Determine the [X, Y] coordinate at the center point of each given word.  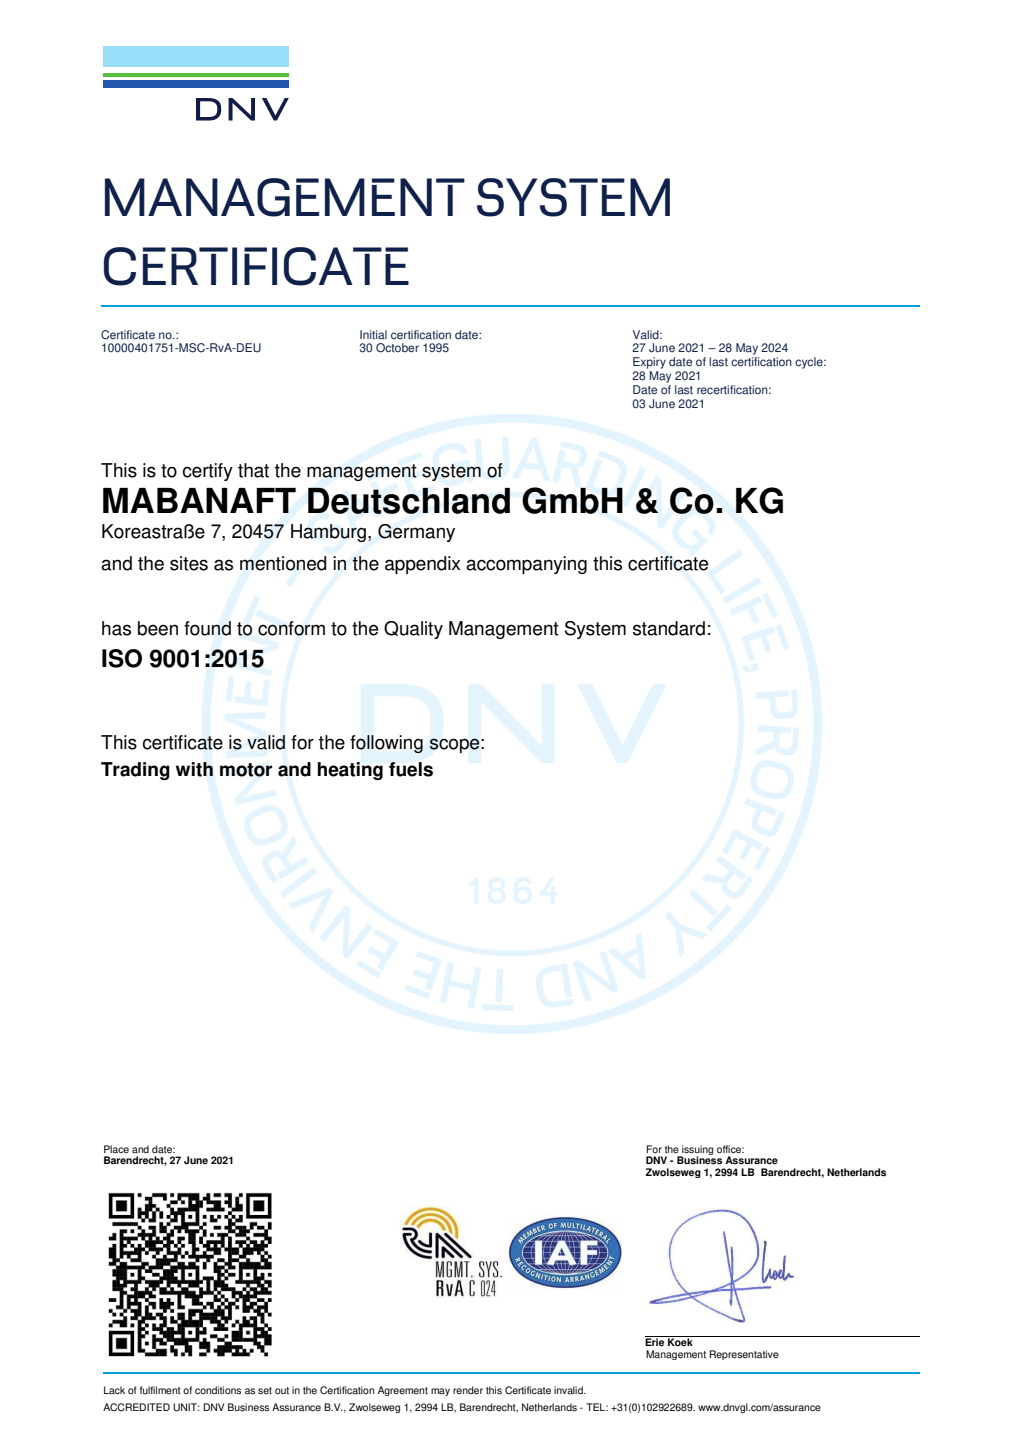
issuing [696, 1151]
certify [208, 472]
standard [669, 628]
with [194, 769]
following [386, 744]
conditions [218, 1390]
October [397, 348]
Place [116, 1149]
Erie [656, 1341]
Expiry [649, 363]
